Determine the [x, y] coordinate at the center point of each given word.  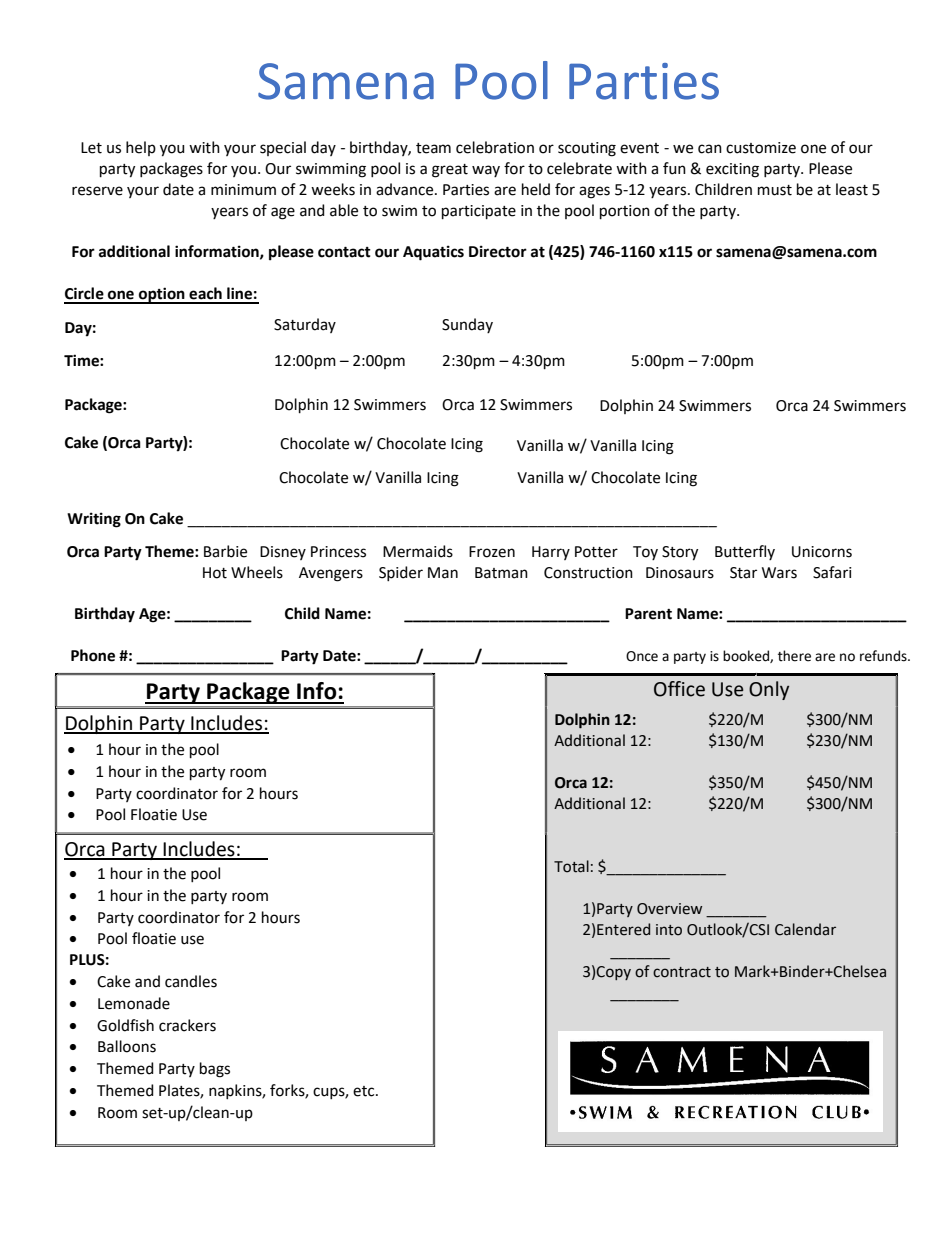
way [486, 171]
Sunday [467, 325]
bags [215, 1070]
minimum [243, 190]
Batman [501, 573]
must [775, 190]
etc [365, 1091]
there [794, 656]
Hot [215, 573]
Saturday [305, 325]
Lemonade [134, 1003]
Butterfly [745, 552]
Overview [669, 909]
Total [571, 866]
